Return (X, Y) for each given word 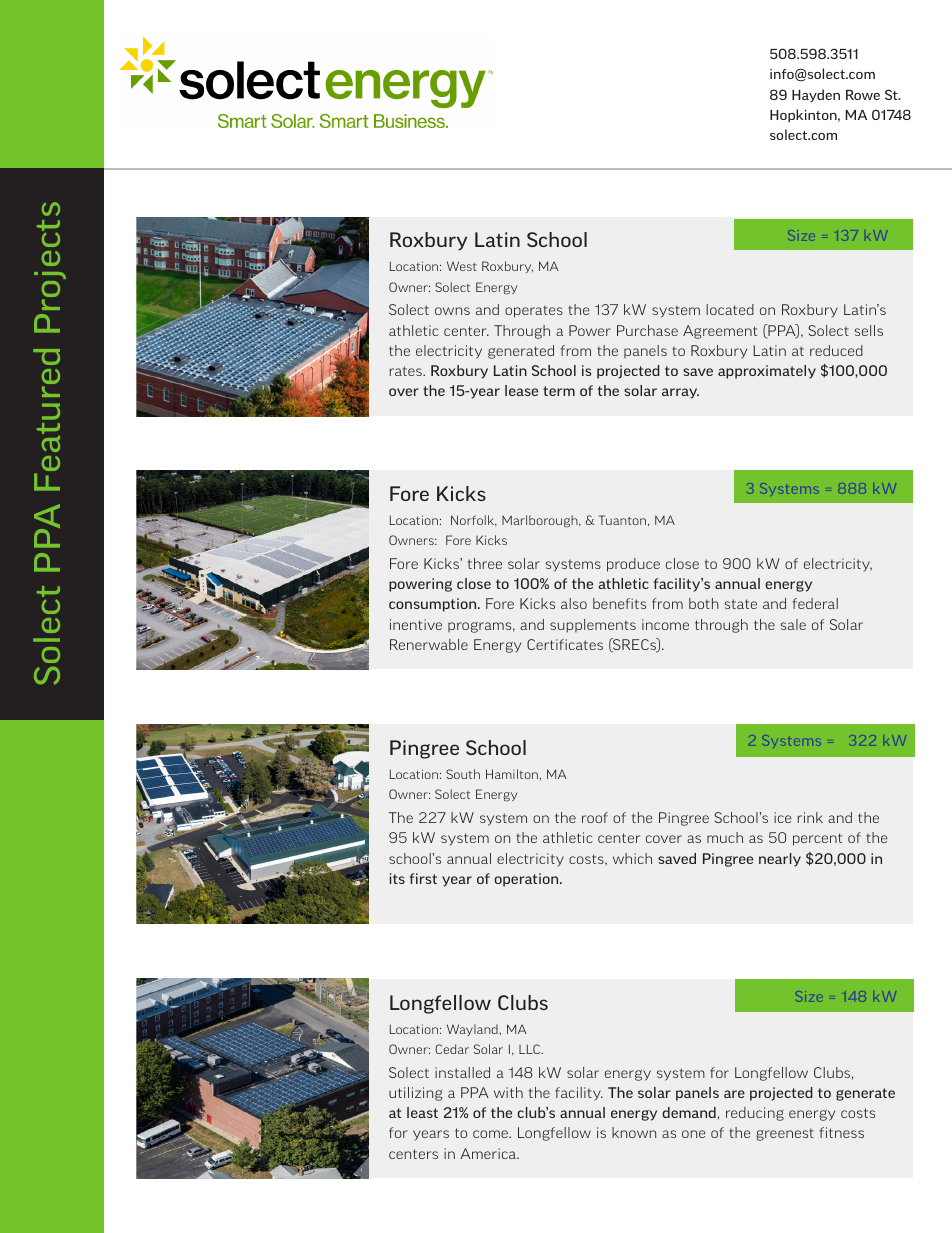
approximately (767, 372)
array (680, 393)
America (489, 1153)
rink (810, 817)
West (462, 266)
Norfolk (474, 521)
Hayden (816, 95)
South (463, 774)
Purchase (647, 330)
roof (595, 817)
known (634, 1132)
